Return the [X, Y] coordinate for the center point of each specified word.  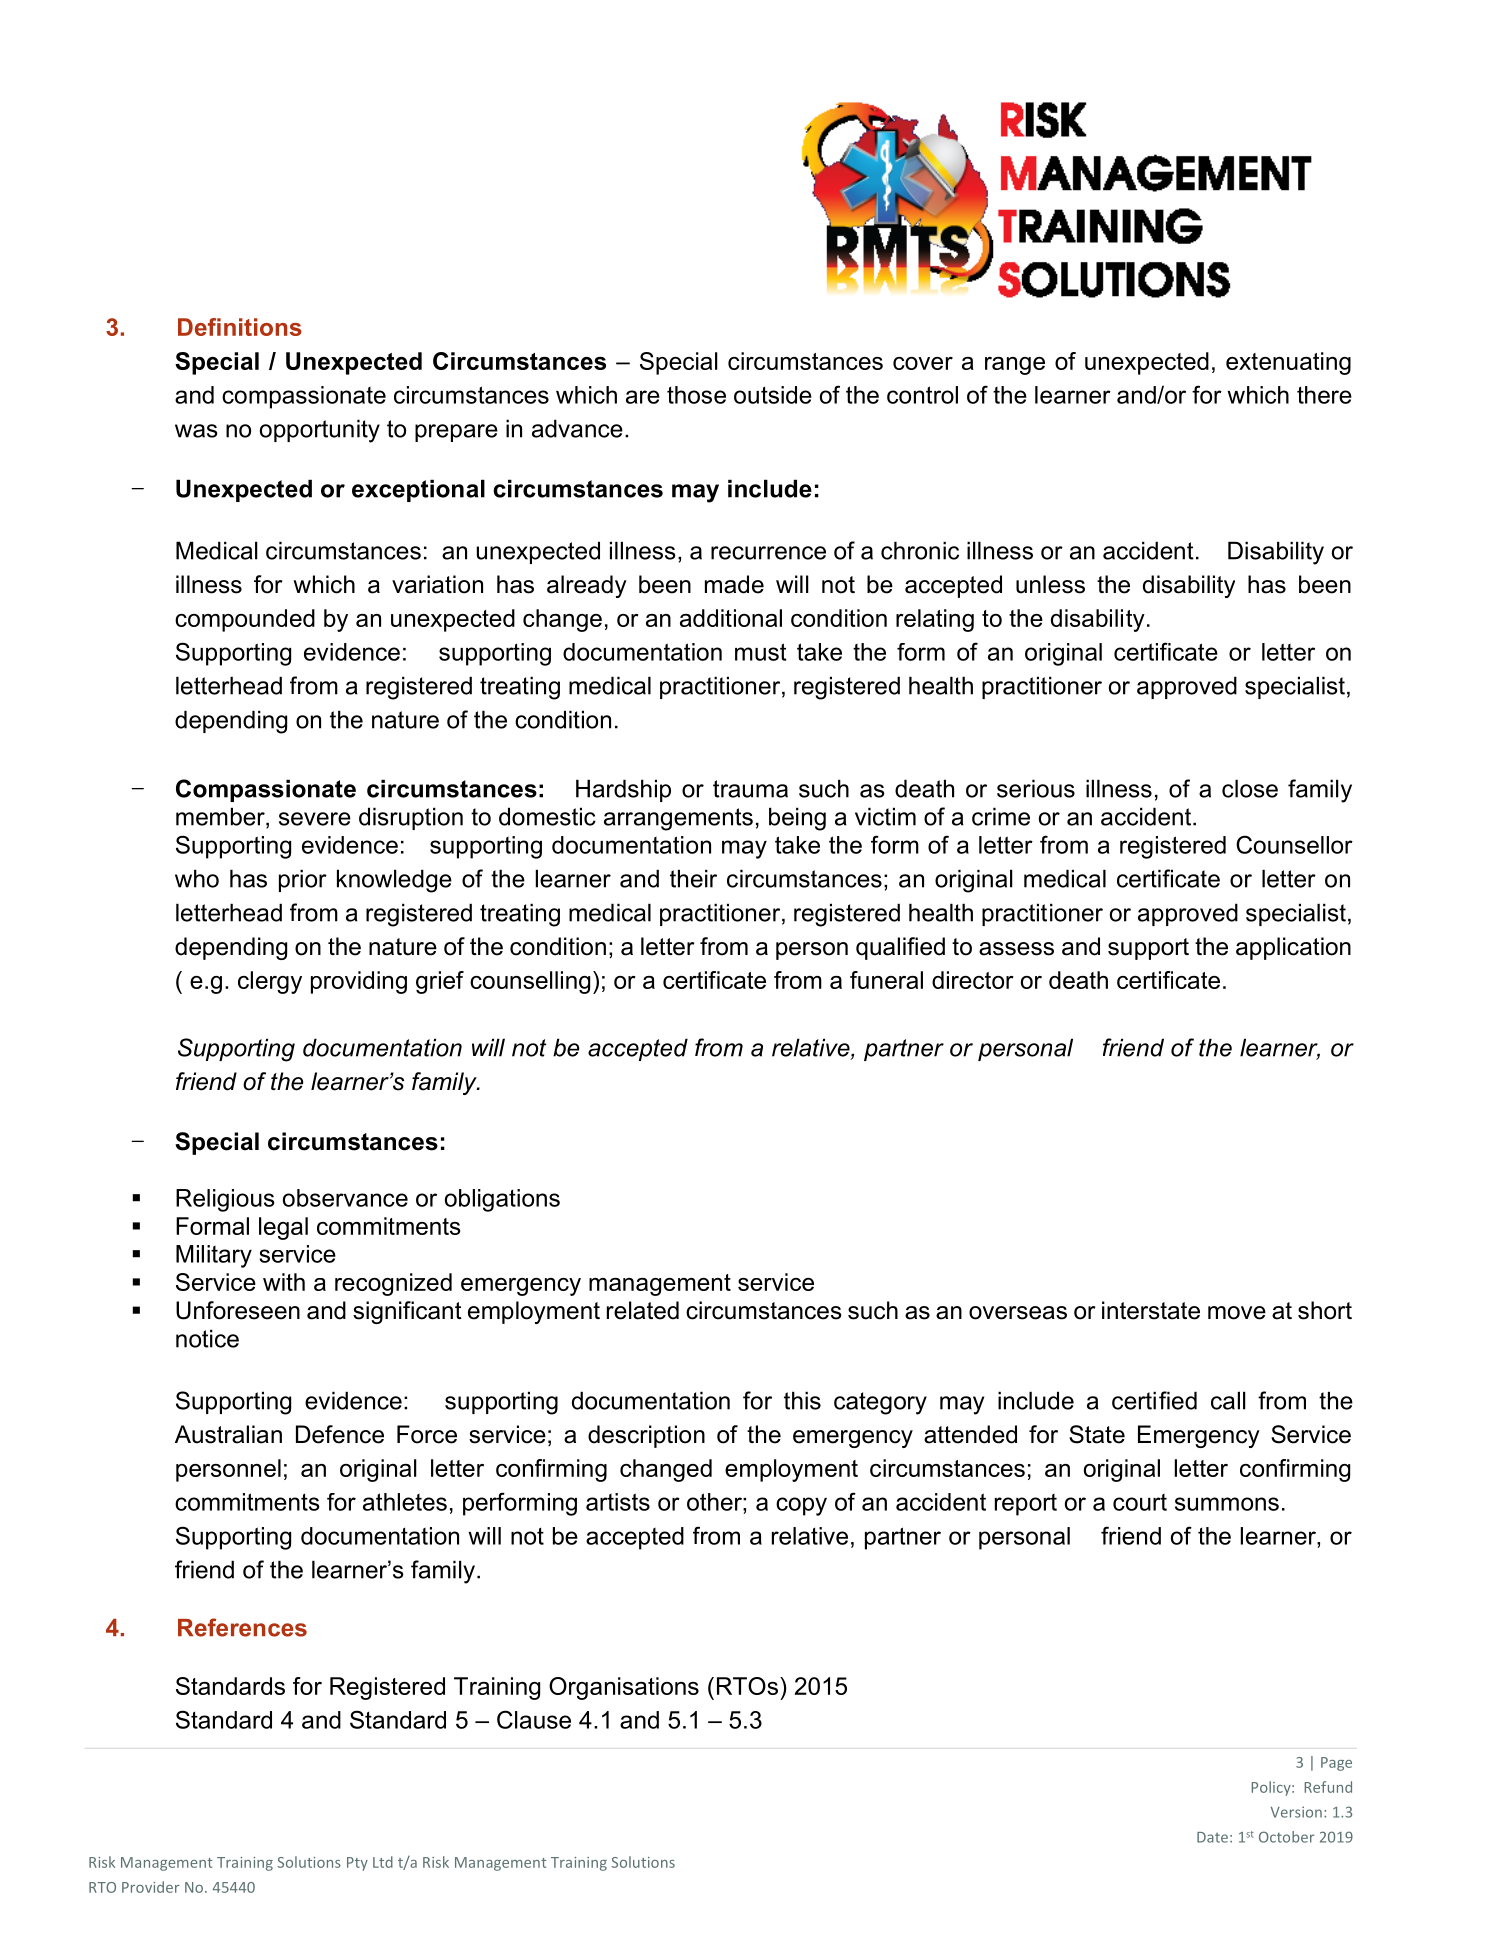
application [1293, 948]
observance [345, 1198]
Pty [357, 1864]
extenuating [1288, 363]
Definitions [240, 327]
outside [773, 395]
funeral [886, 980]
